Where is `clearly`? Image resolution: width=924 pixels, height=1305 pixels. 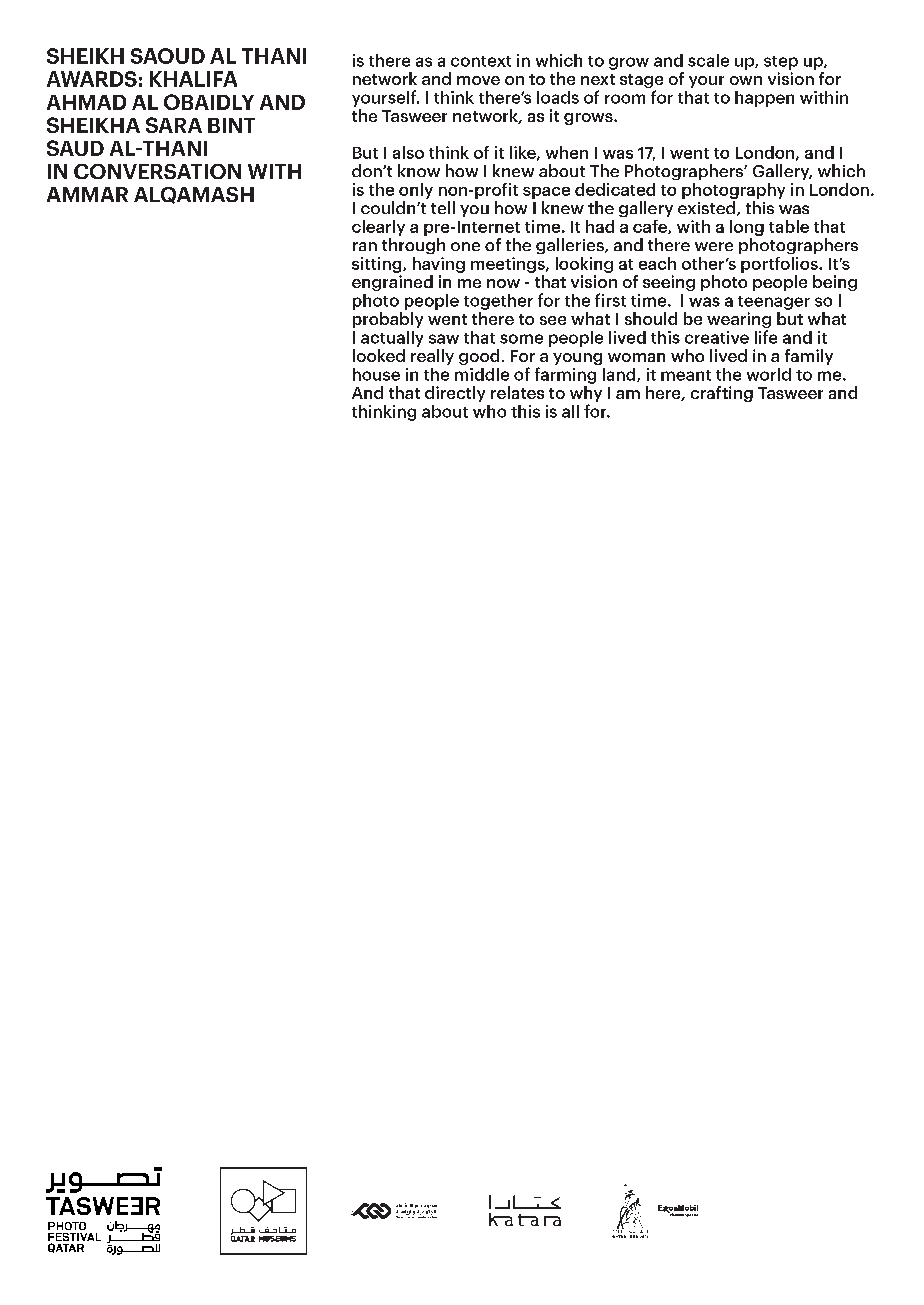 clearly is located at coordinates (378, 228).
